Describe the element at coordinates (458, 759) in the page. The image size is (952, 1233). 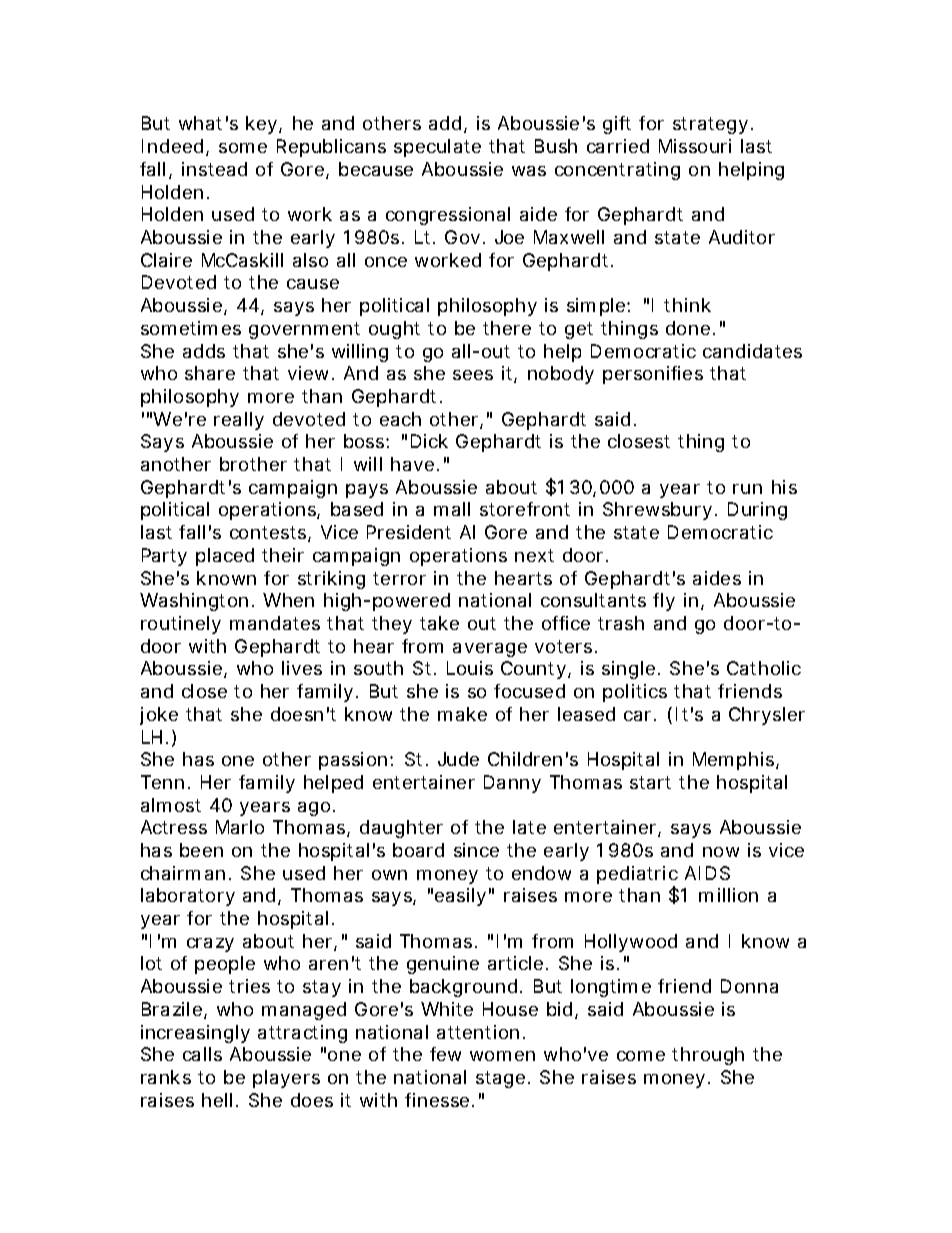
I see `Jude` at that location.
